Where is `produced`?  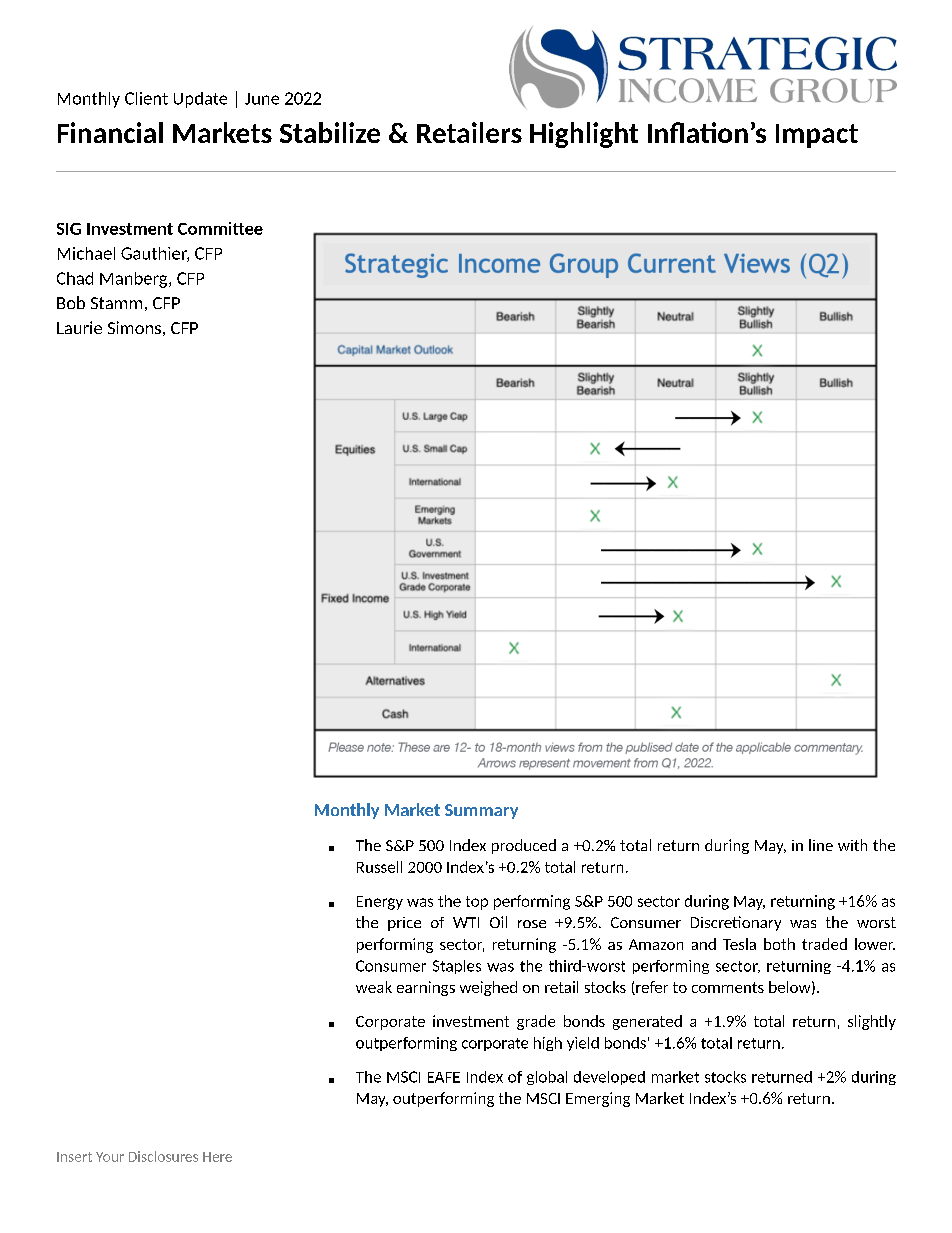
produced is located at coordinates (524, 846).
